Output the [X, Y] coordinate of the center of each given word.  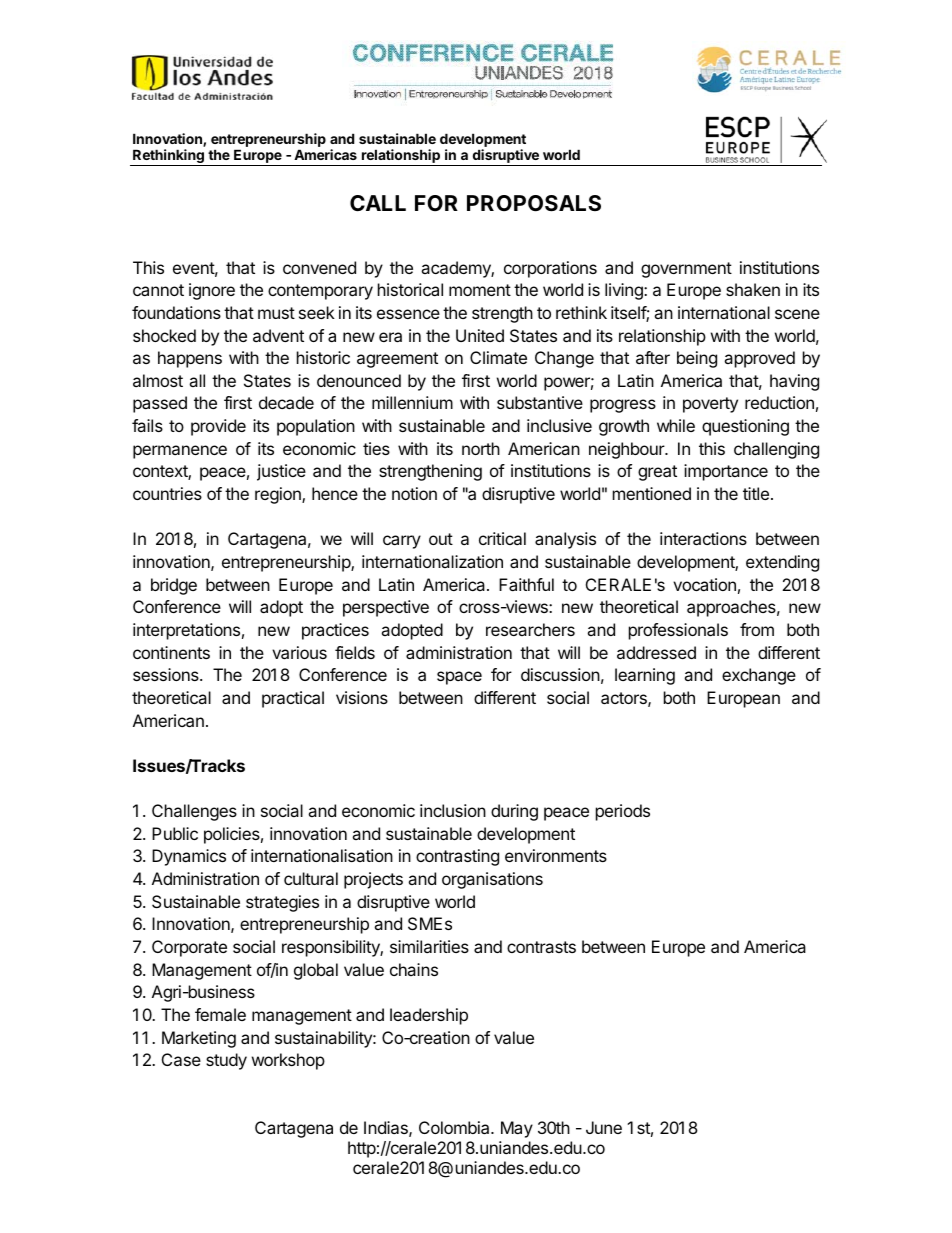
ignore [212, 291]
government [686, 270]
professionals [678, 631]
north [481, 448]
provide [218, 427]
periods [623, 812]
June [604, 1127]
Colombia [455, 1127]
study [226, 1061]
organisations [492, 880]
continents [171, 652]
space [459, 678]
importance [726, 472]
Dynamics [189, 857]
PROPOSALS [534, 203]
